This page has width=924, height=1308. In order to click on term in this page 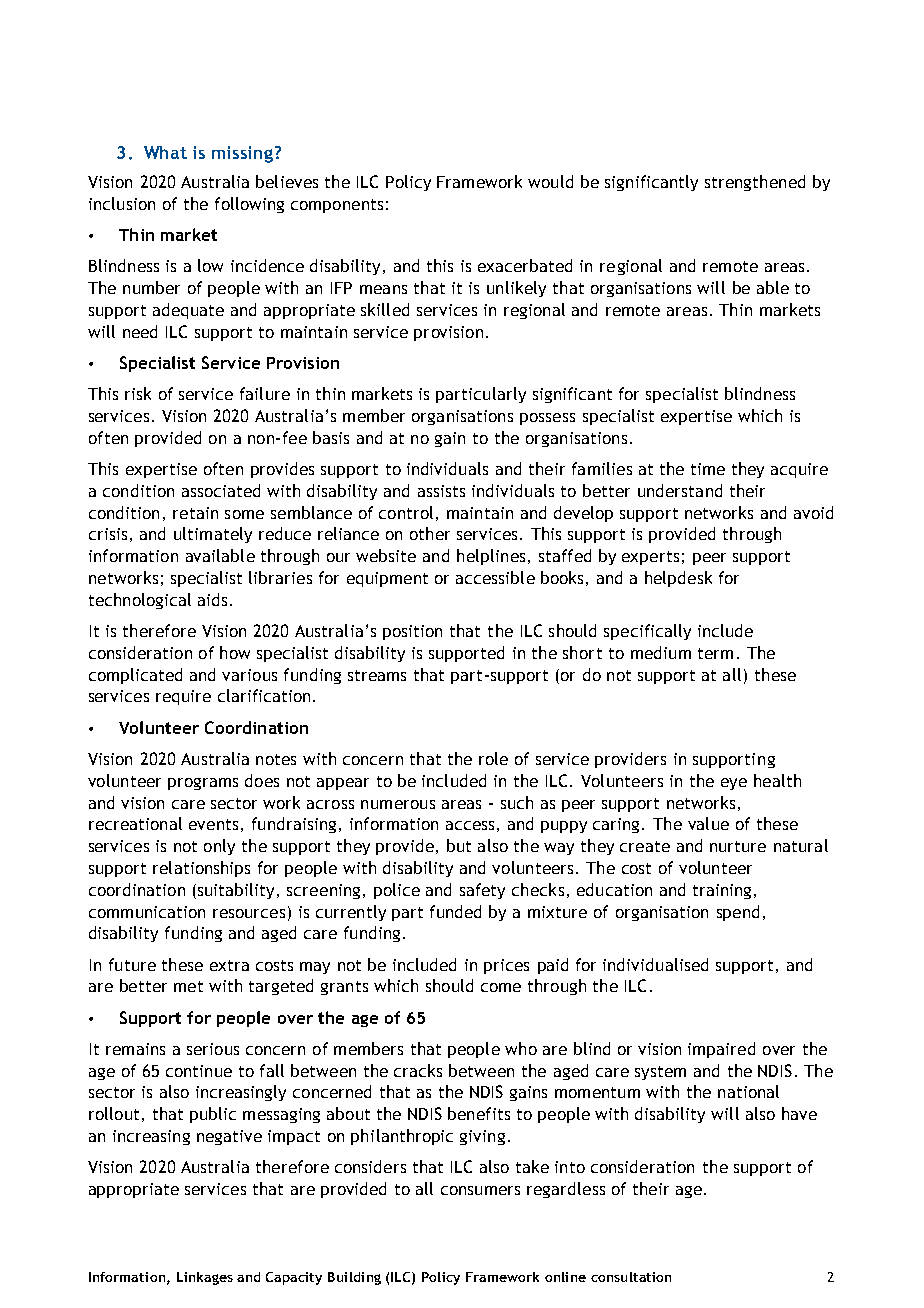, I will do `click(715, 653)`.
